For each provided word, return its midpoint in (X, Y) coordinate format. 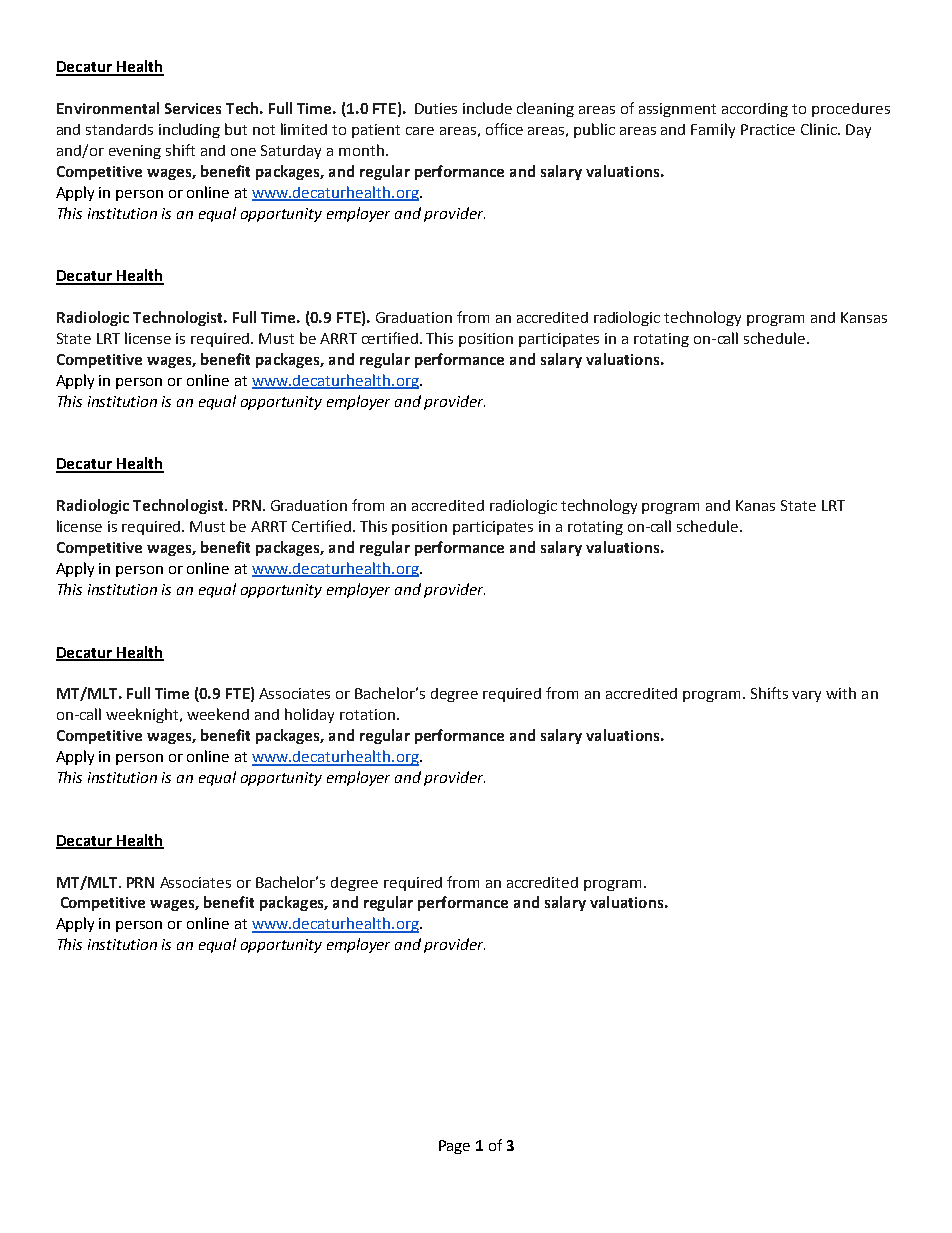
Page (454, 1147)
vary (806, 696)
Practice (768, 129)
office (504, 129)
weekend (218, 714)
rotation (369, 714)
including (189, 130)
